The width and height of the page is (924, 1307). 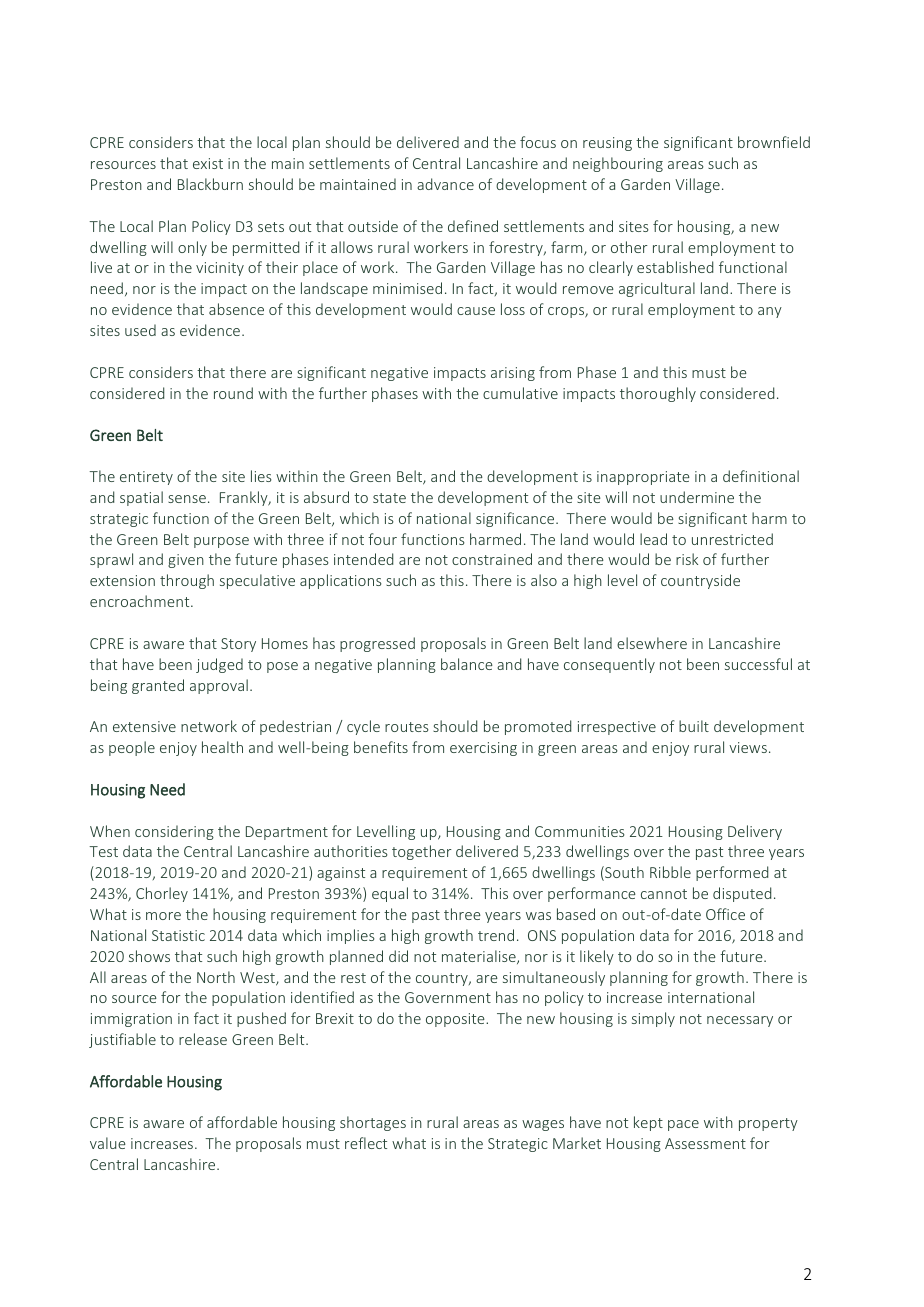 I want to click on thoroughly, so click(x=658, y=394).
